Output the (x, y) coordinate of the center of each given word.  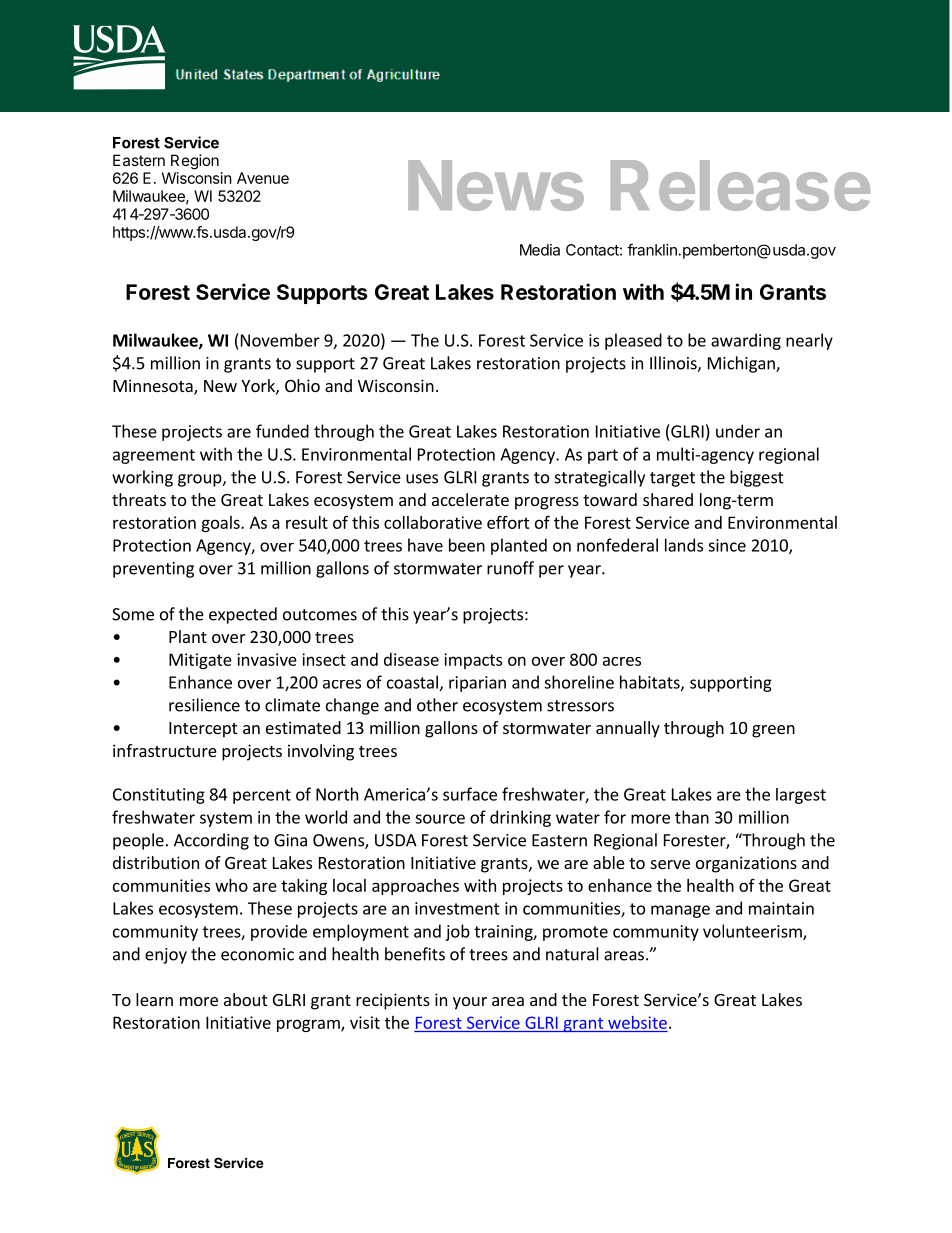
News (496, 185)
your (470, 1003)
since (727, 545)
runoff (510, 568)
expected (243, 615)
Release (740, 185)
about (245, 999)
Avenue (263, 178)
